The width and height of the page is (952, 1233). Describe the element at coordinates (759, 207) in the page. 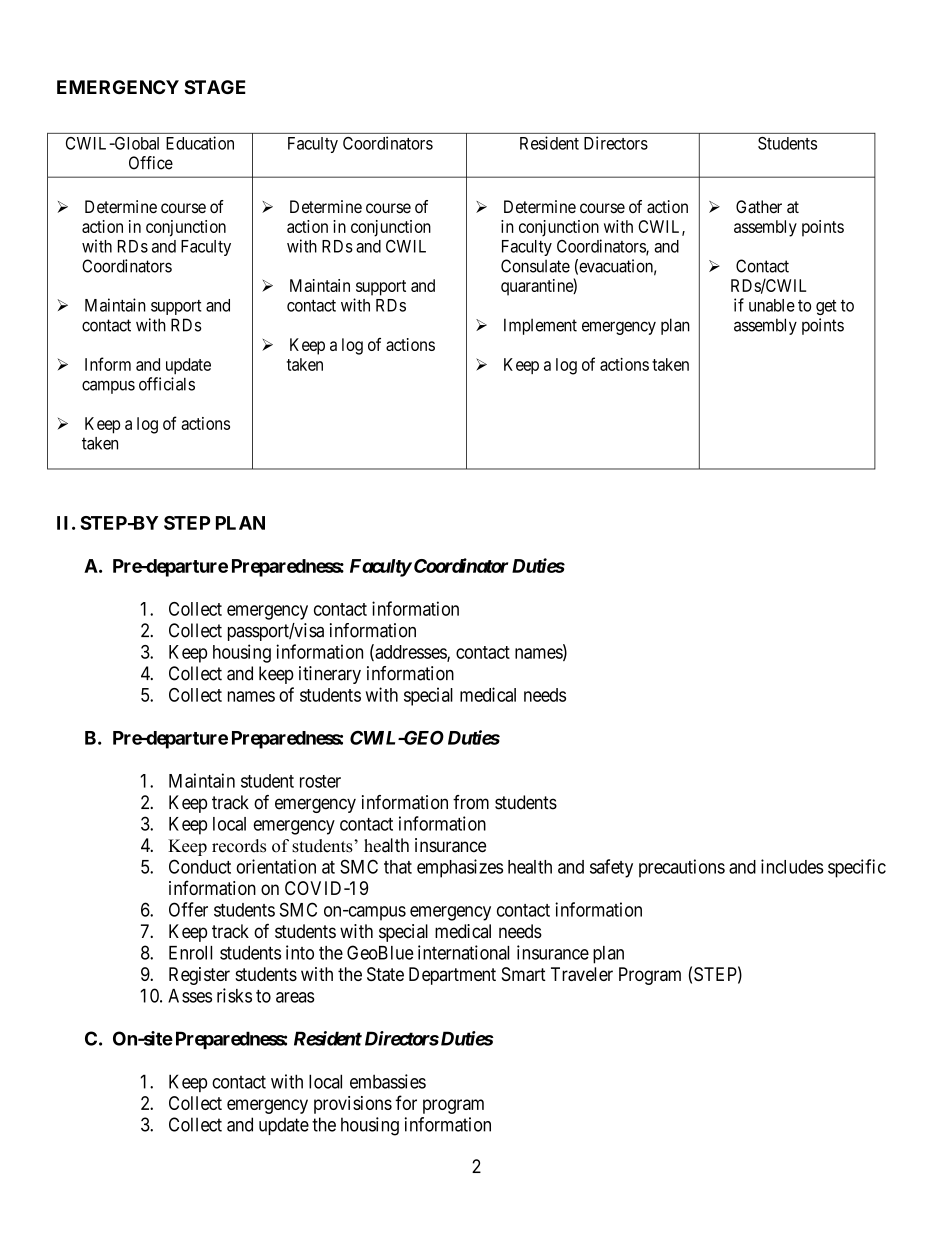

I see `Gather` at that location.
